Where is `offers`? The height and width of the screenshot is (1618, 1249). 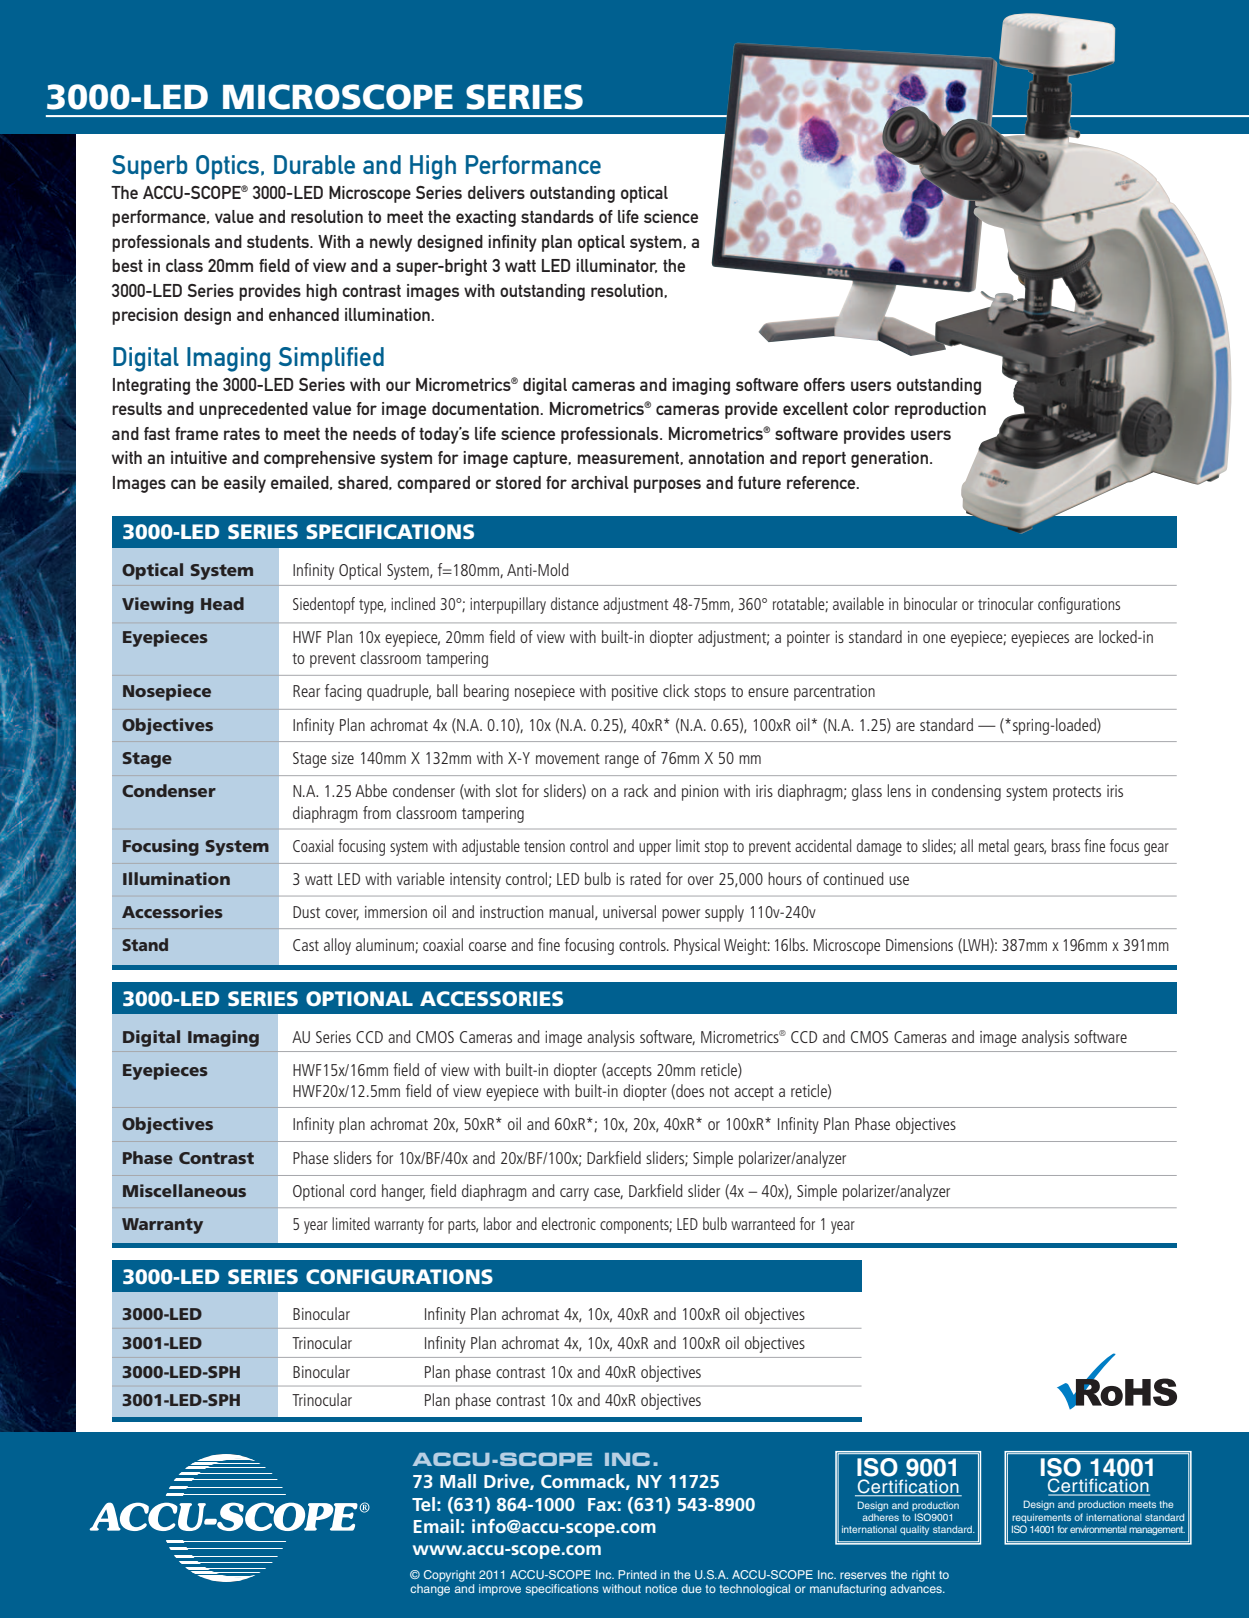 offers is located at coordinates (824, 384).
